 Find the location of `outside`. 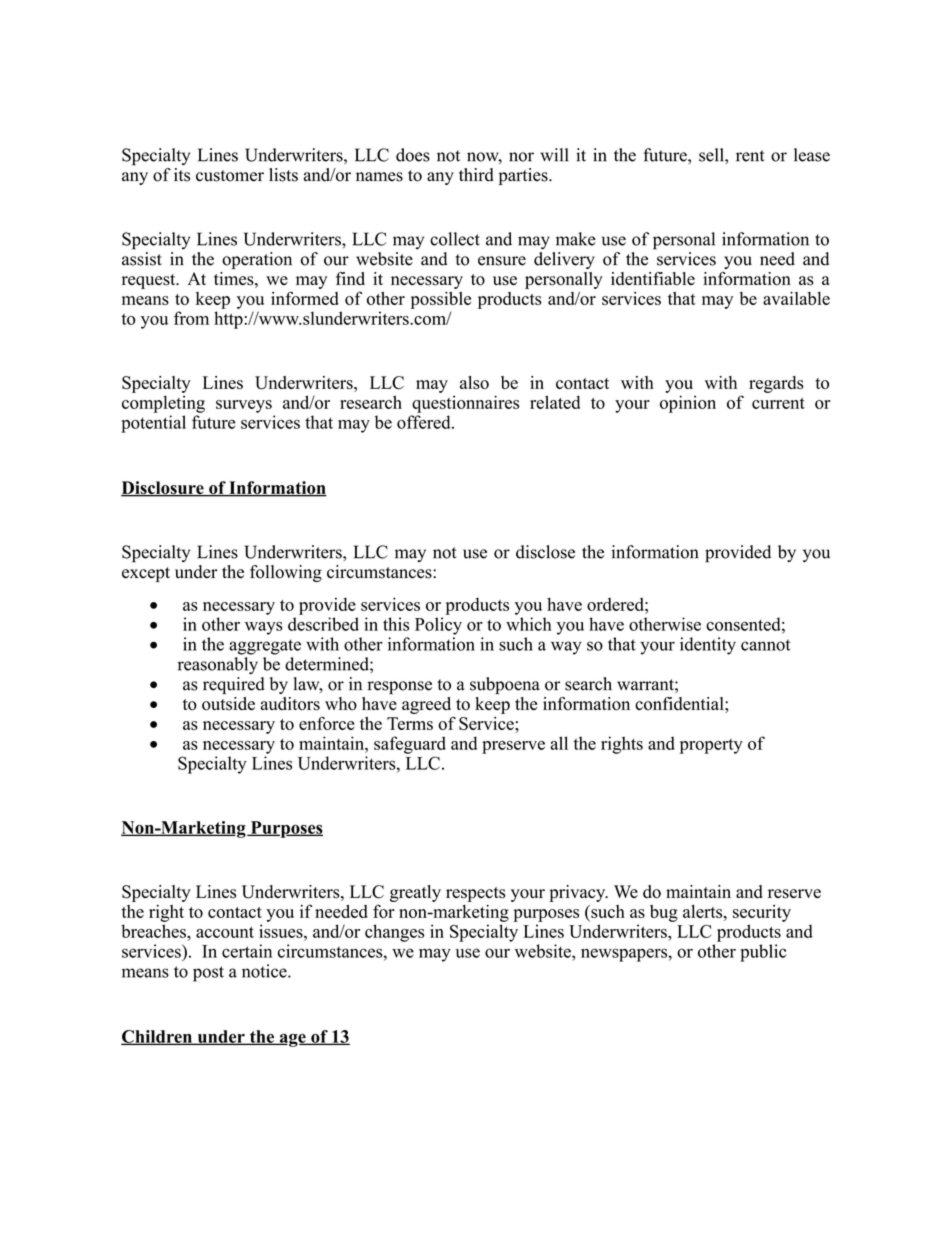

outside is located at coordinates (228, 704).
